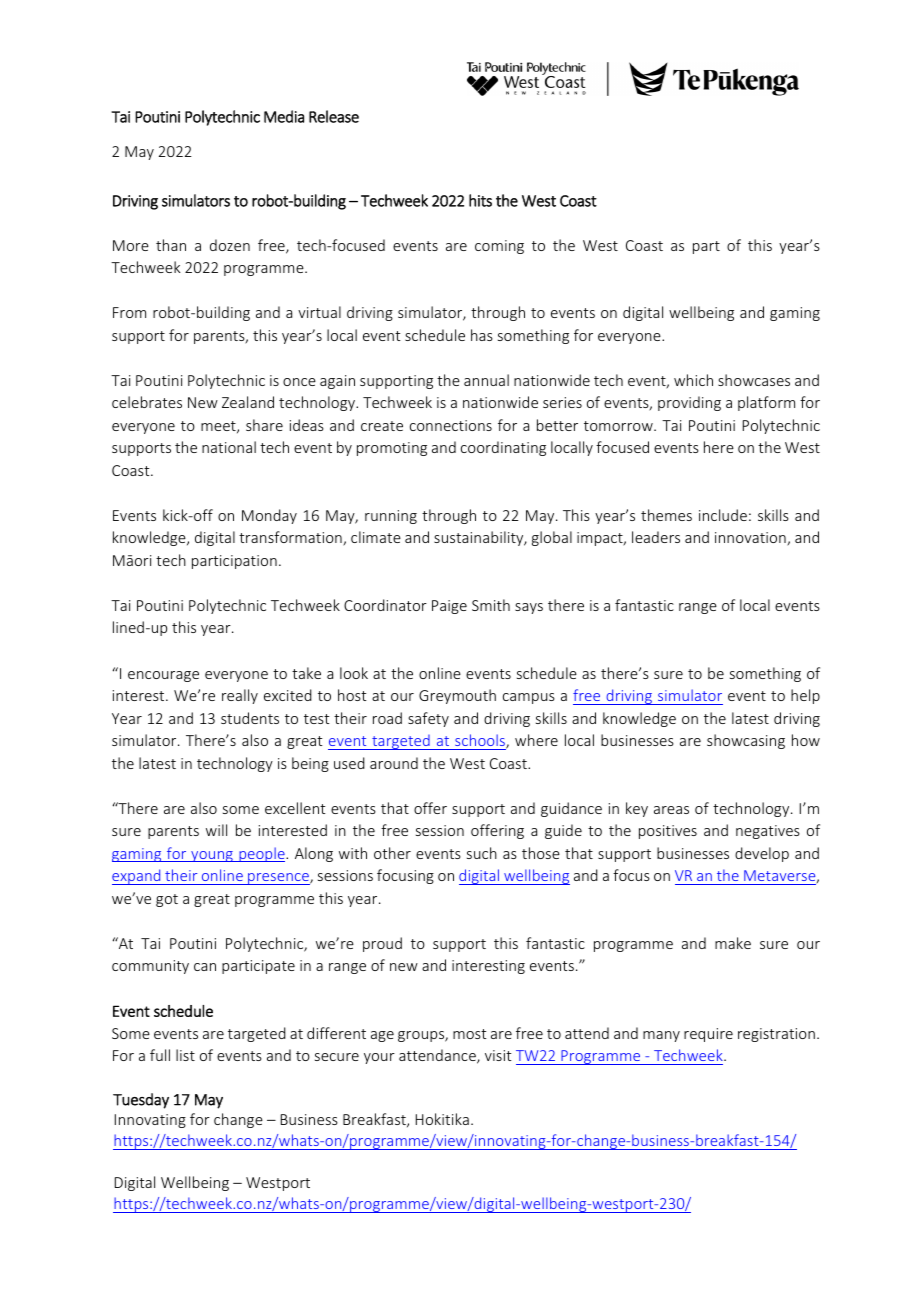 The width and height of the image is (924, 1308). What do you see at coordinates (449, 607) in the image?
I see `Paige` at bounding box center [449, 607].
